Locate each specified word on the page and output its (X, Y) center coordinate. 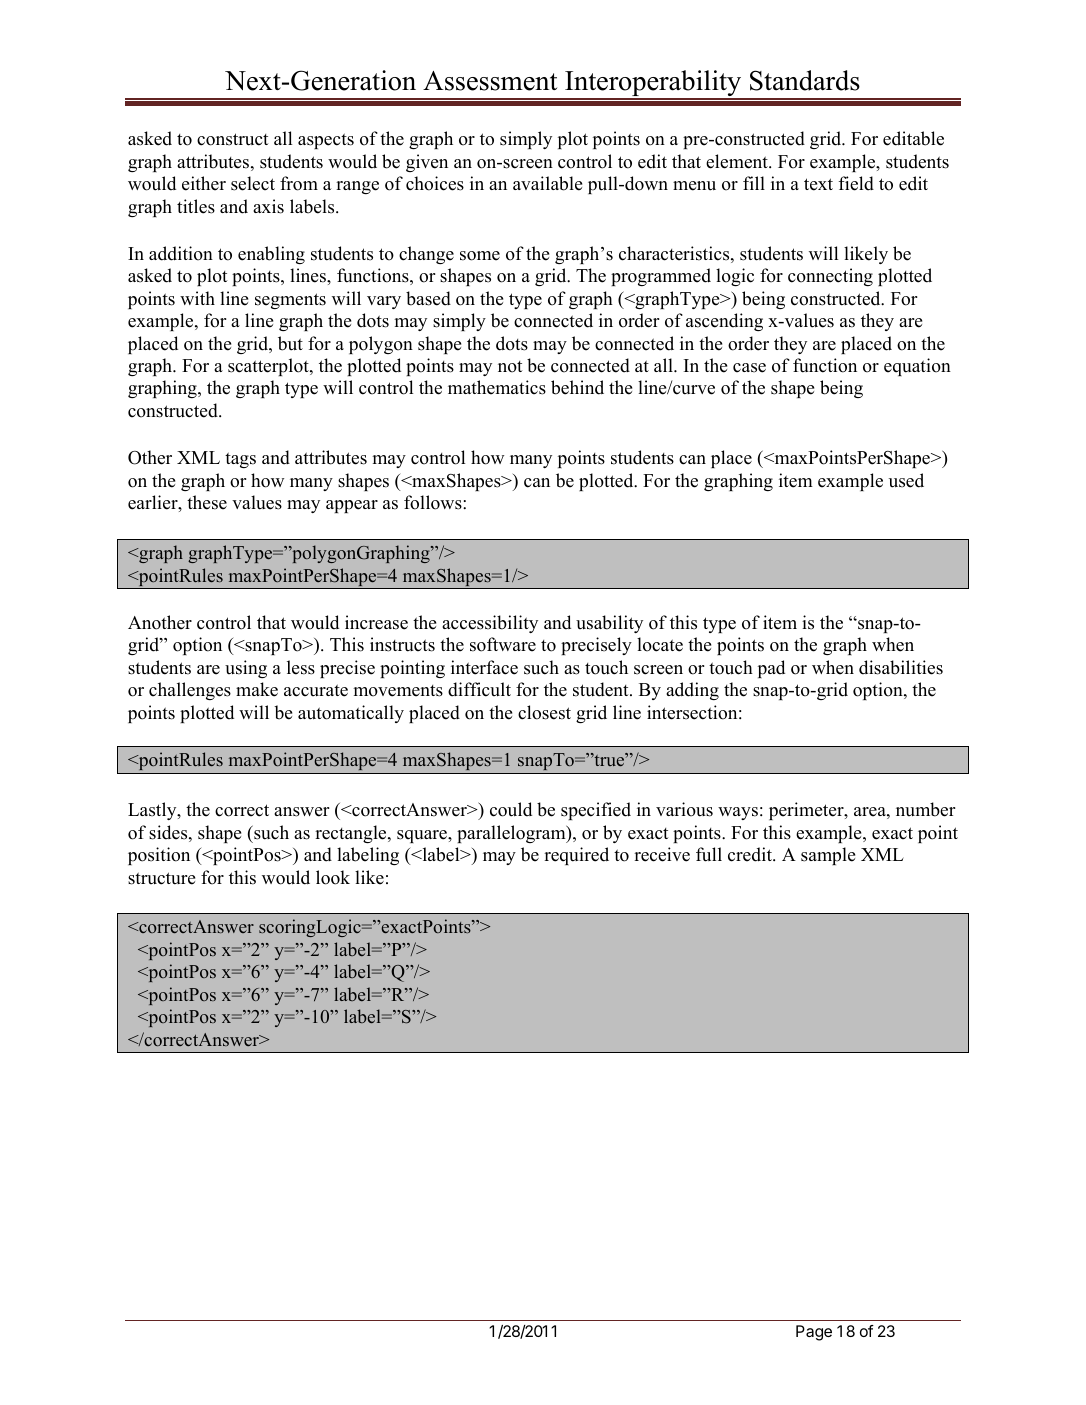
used (906, 480)
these (207, 502)
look (333, 877)
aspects (326, 141)
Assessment (490, 81)
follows (434, 502)
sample (828, 856)
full (709, 854)
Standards (805, 80)
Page (814, 1333)
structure (161, 878)
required (576, 856)
